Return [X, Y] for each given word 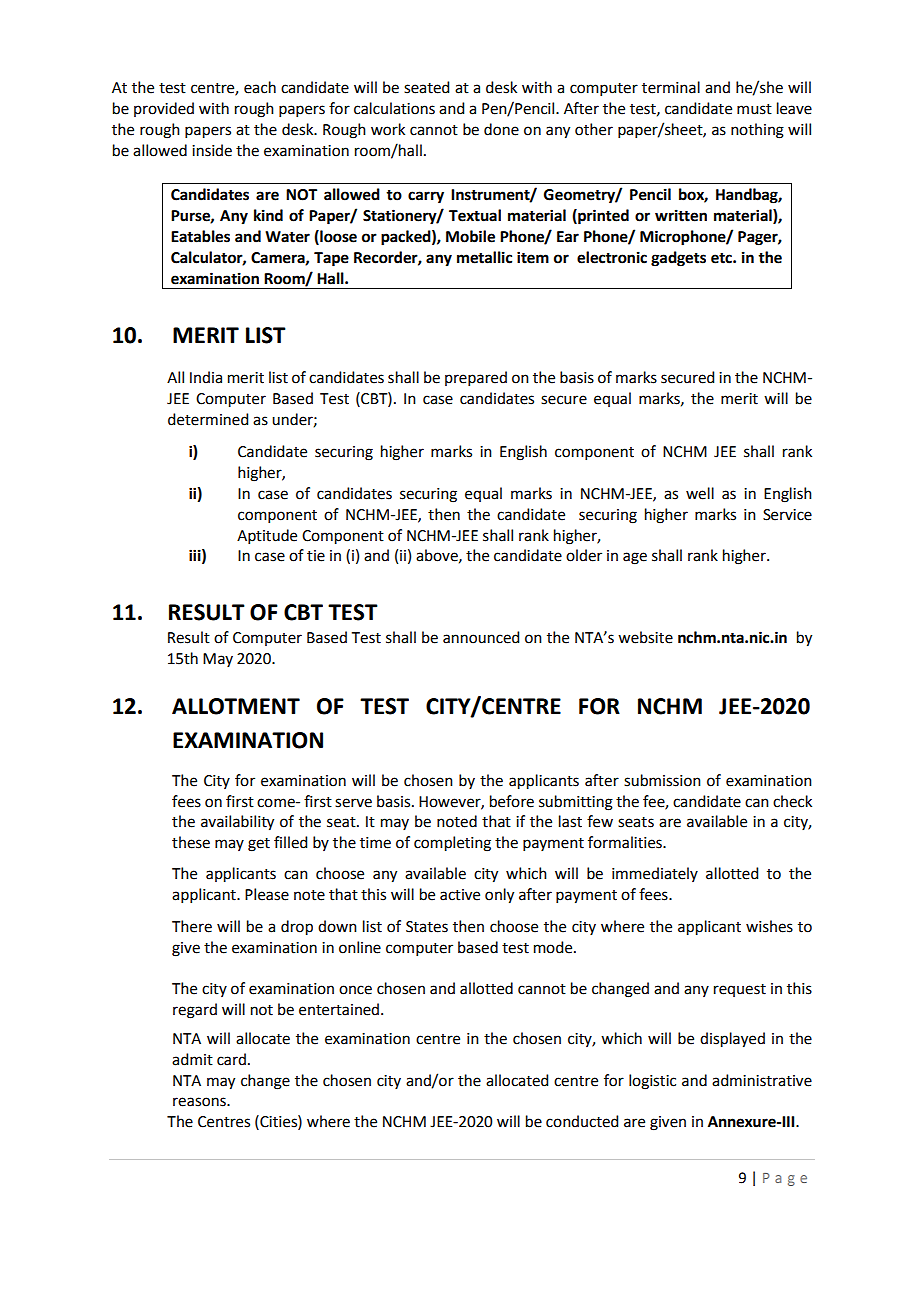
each [260, 87]
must [754, 109]
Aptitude [267, 536]
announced [481, 637]
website [645, 637]
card [231, 1059]
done [501, 129]
